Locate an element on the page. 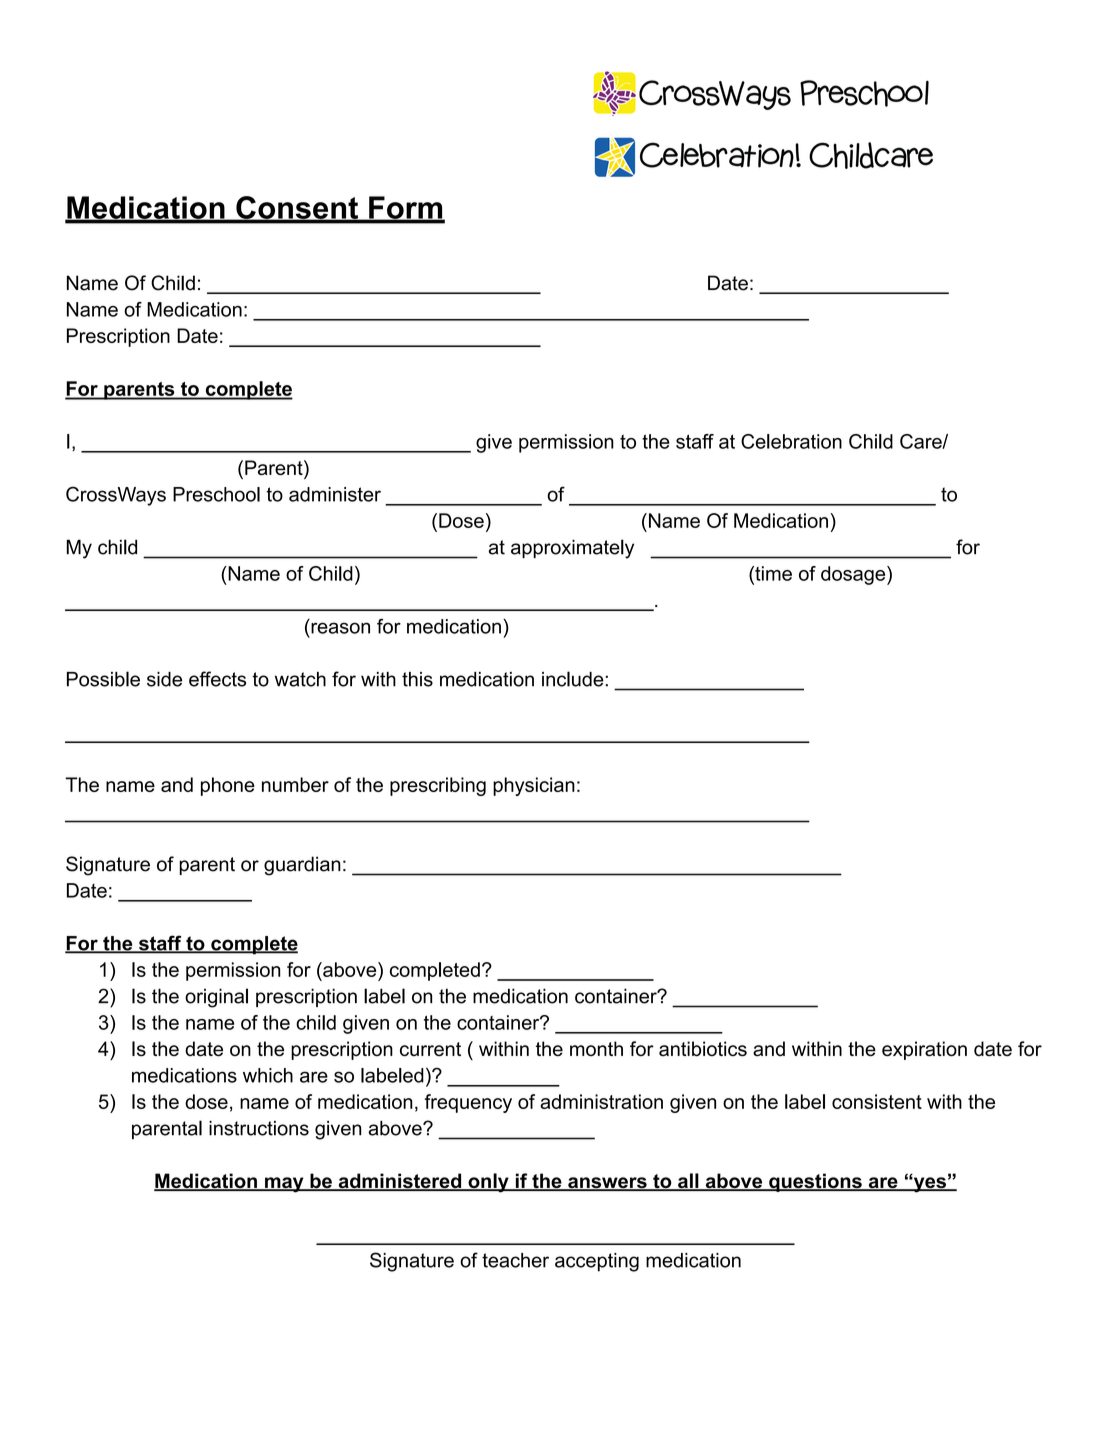 Image resolution: width=1111 pixels, height=1438 pixels. Celebration is located at coordinates (791, 441).
